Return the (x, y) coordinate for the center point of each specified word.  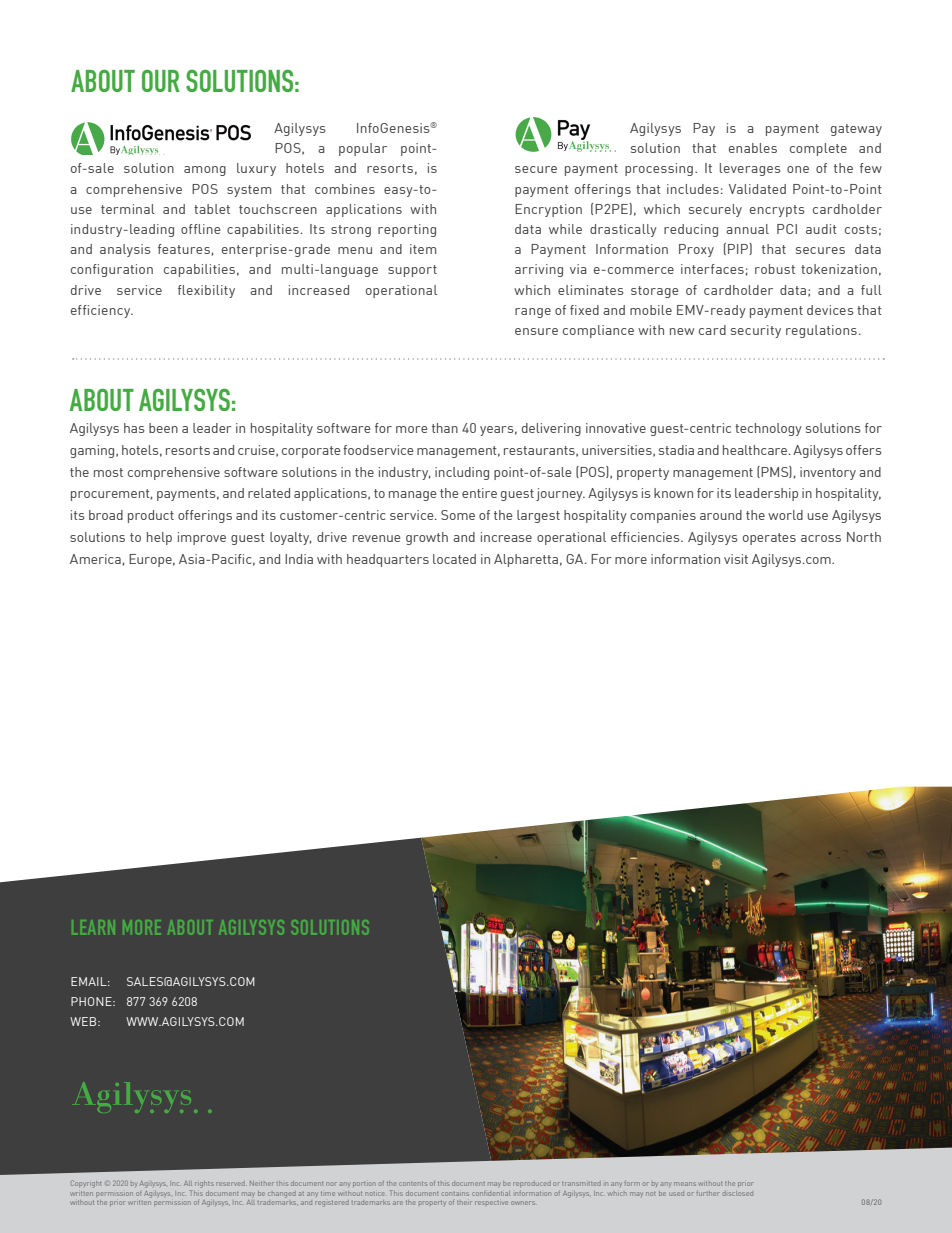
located (454, 559)
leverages (750, 169)
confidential (491, 1193)
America (95, 559)
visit (736, 559)
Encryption (548, 210)
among (205, 171)
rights (204, 1184)
